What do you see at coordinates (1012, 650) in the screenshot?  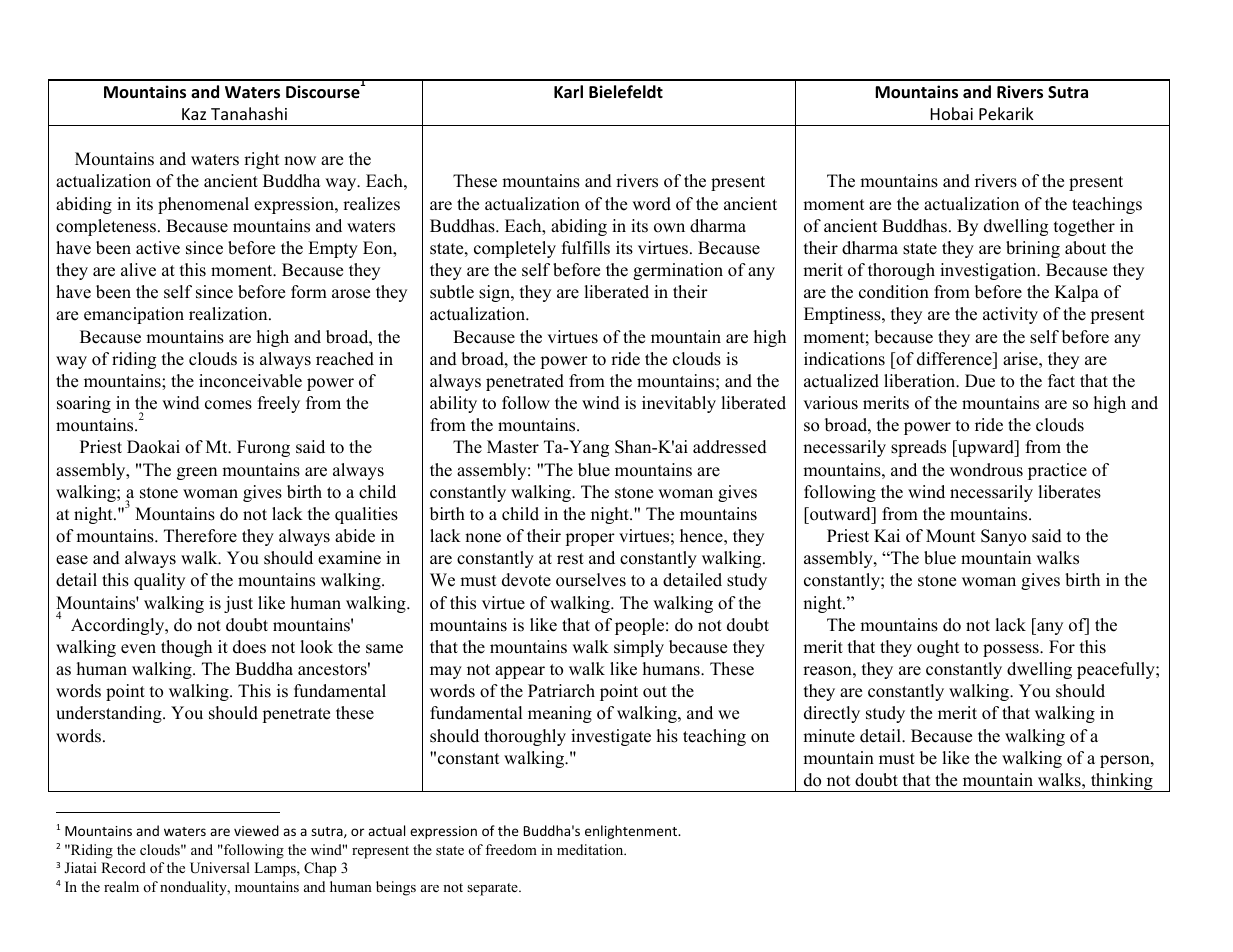 I see `possess` at bounding box center [1012, 650].
